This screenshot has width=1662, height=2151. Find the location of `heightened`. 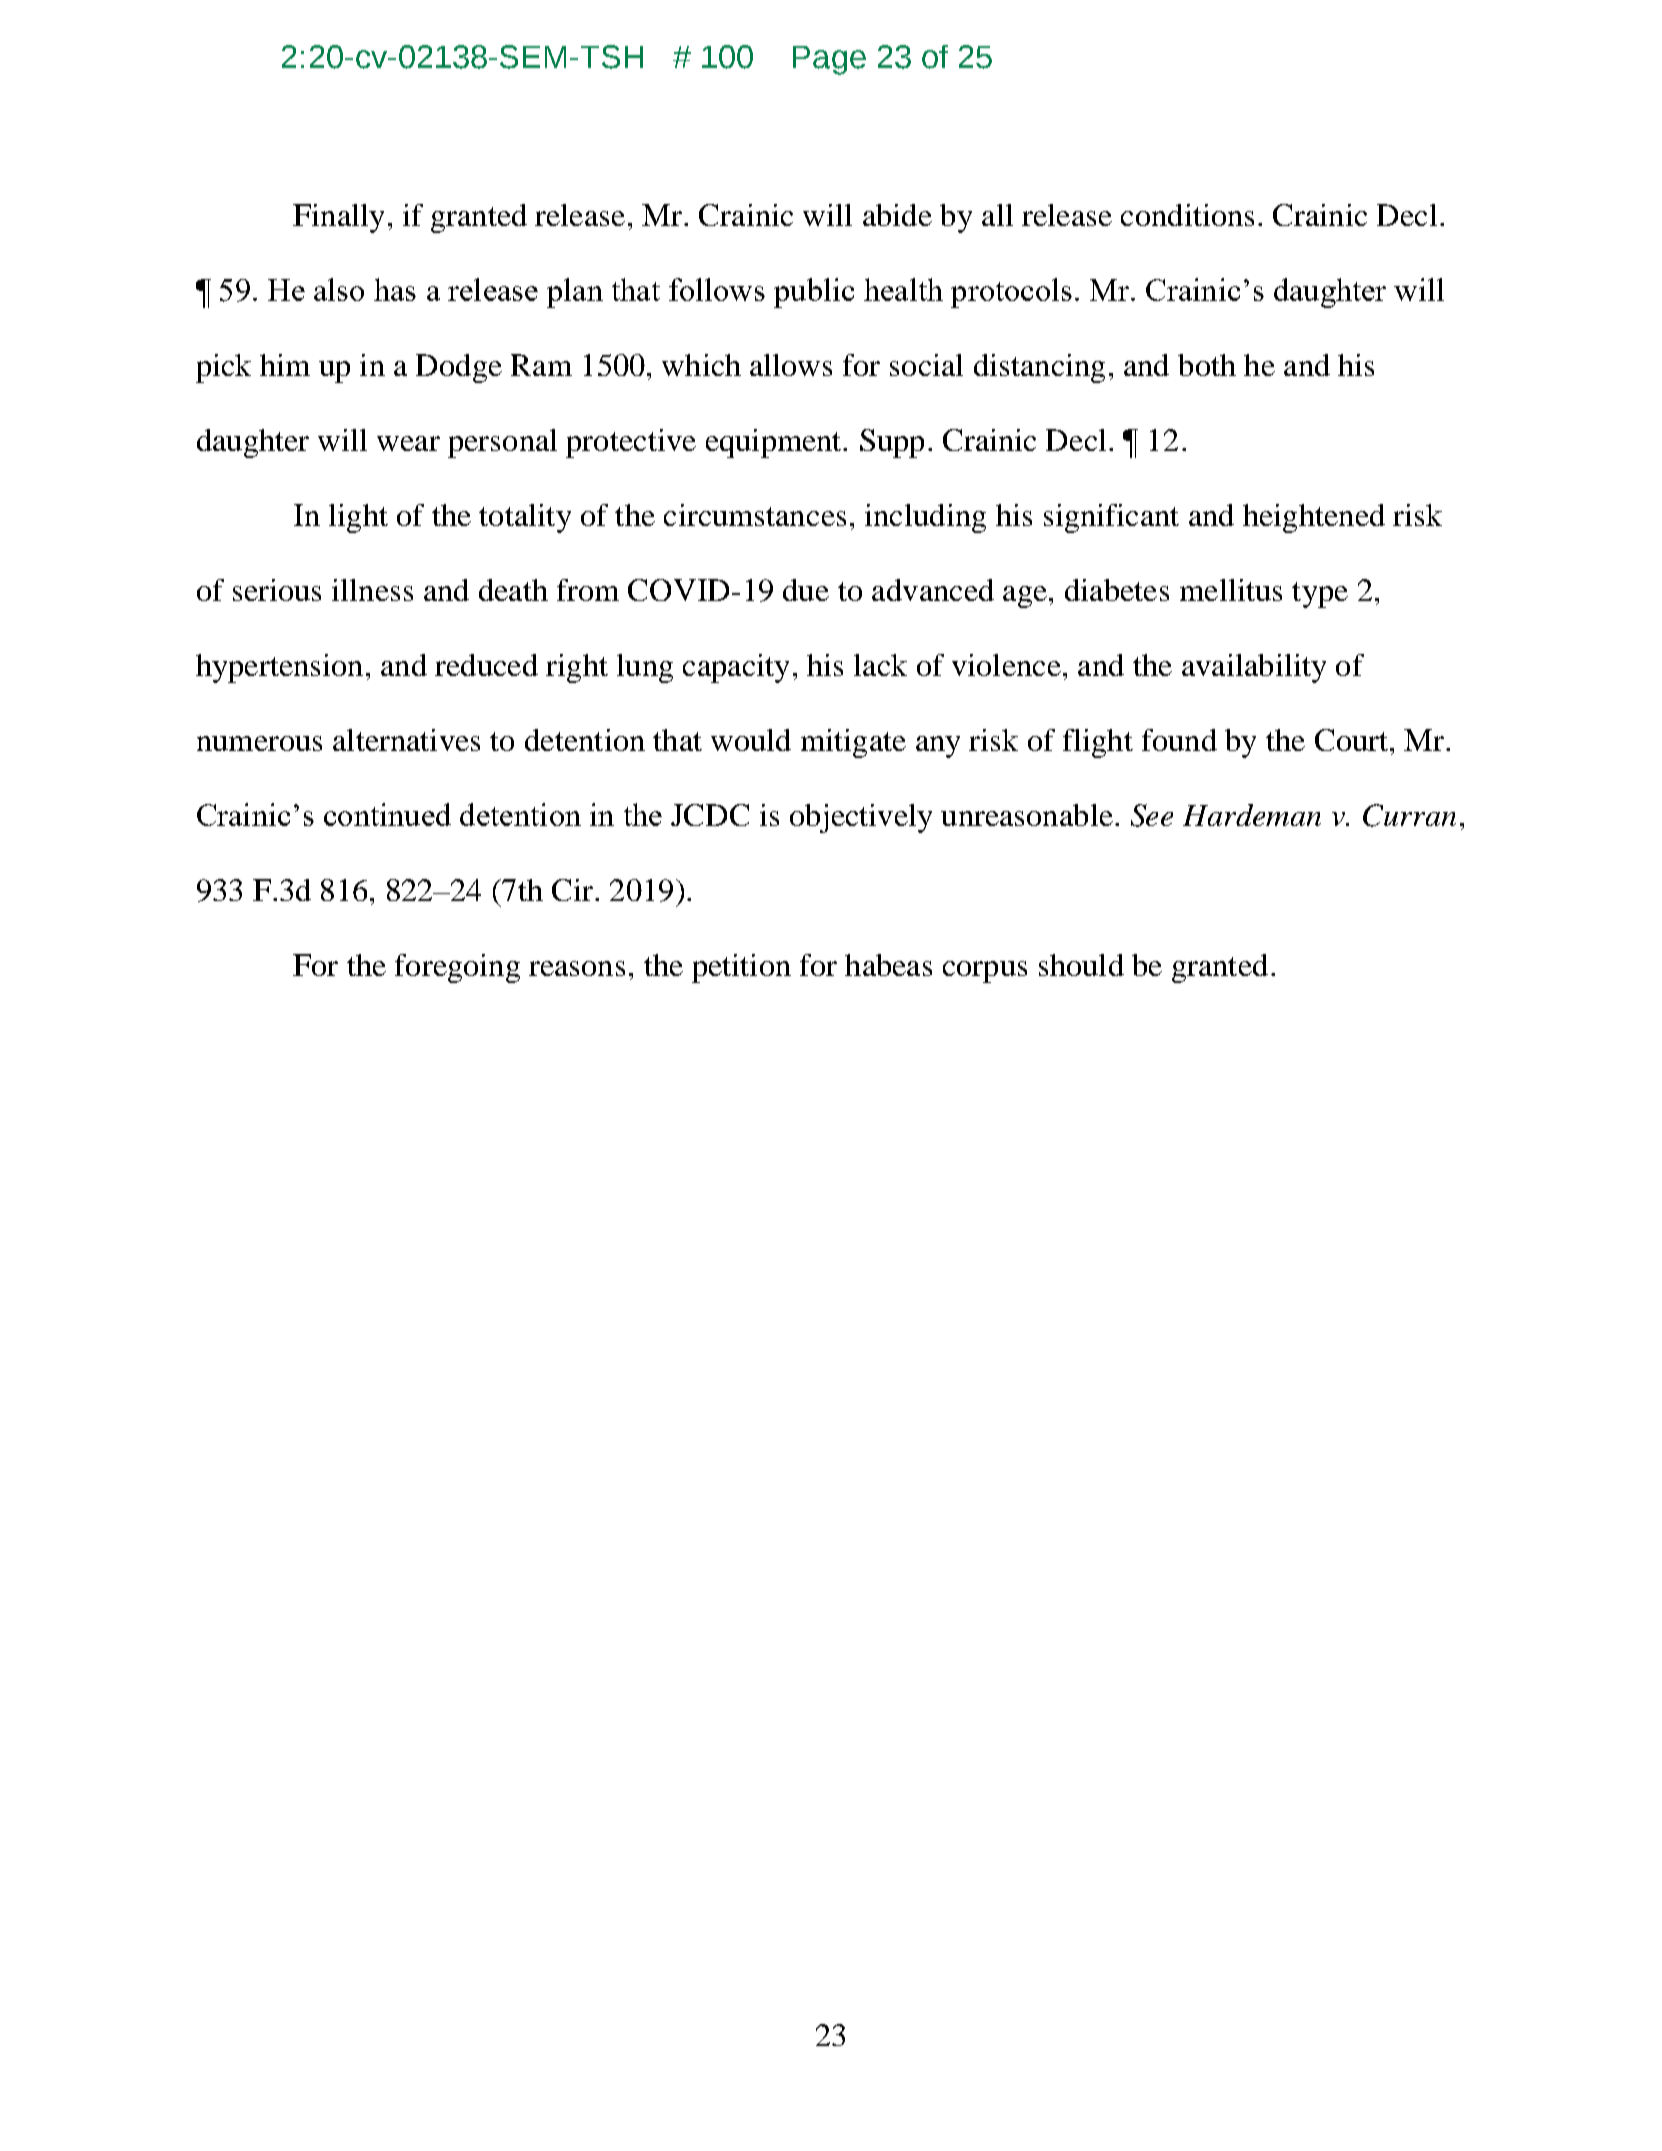

heightened is located at coordinates (1314, 518).
